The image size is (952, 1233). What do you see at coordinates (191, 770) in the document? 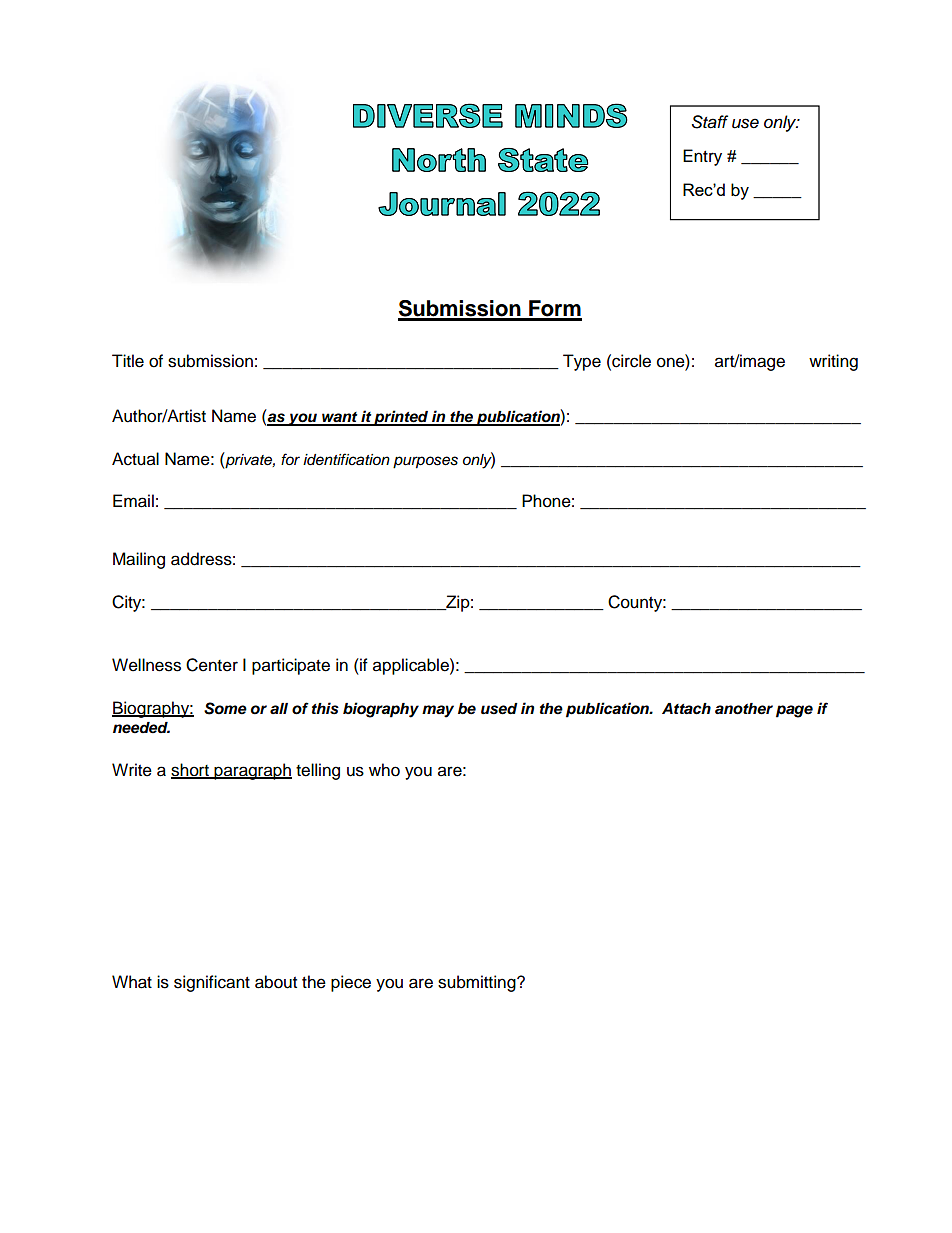
I see `short` at bounding box center [191, 770].
